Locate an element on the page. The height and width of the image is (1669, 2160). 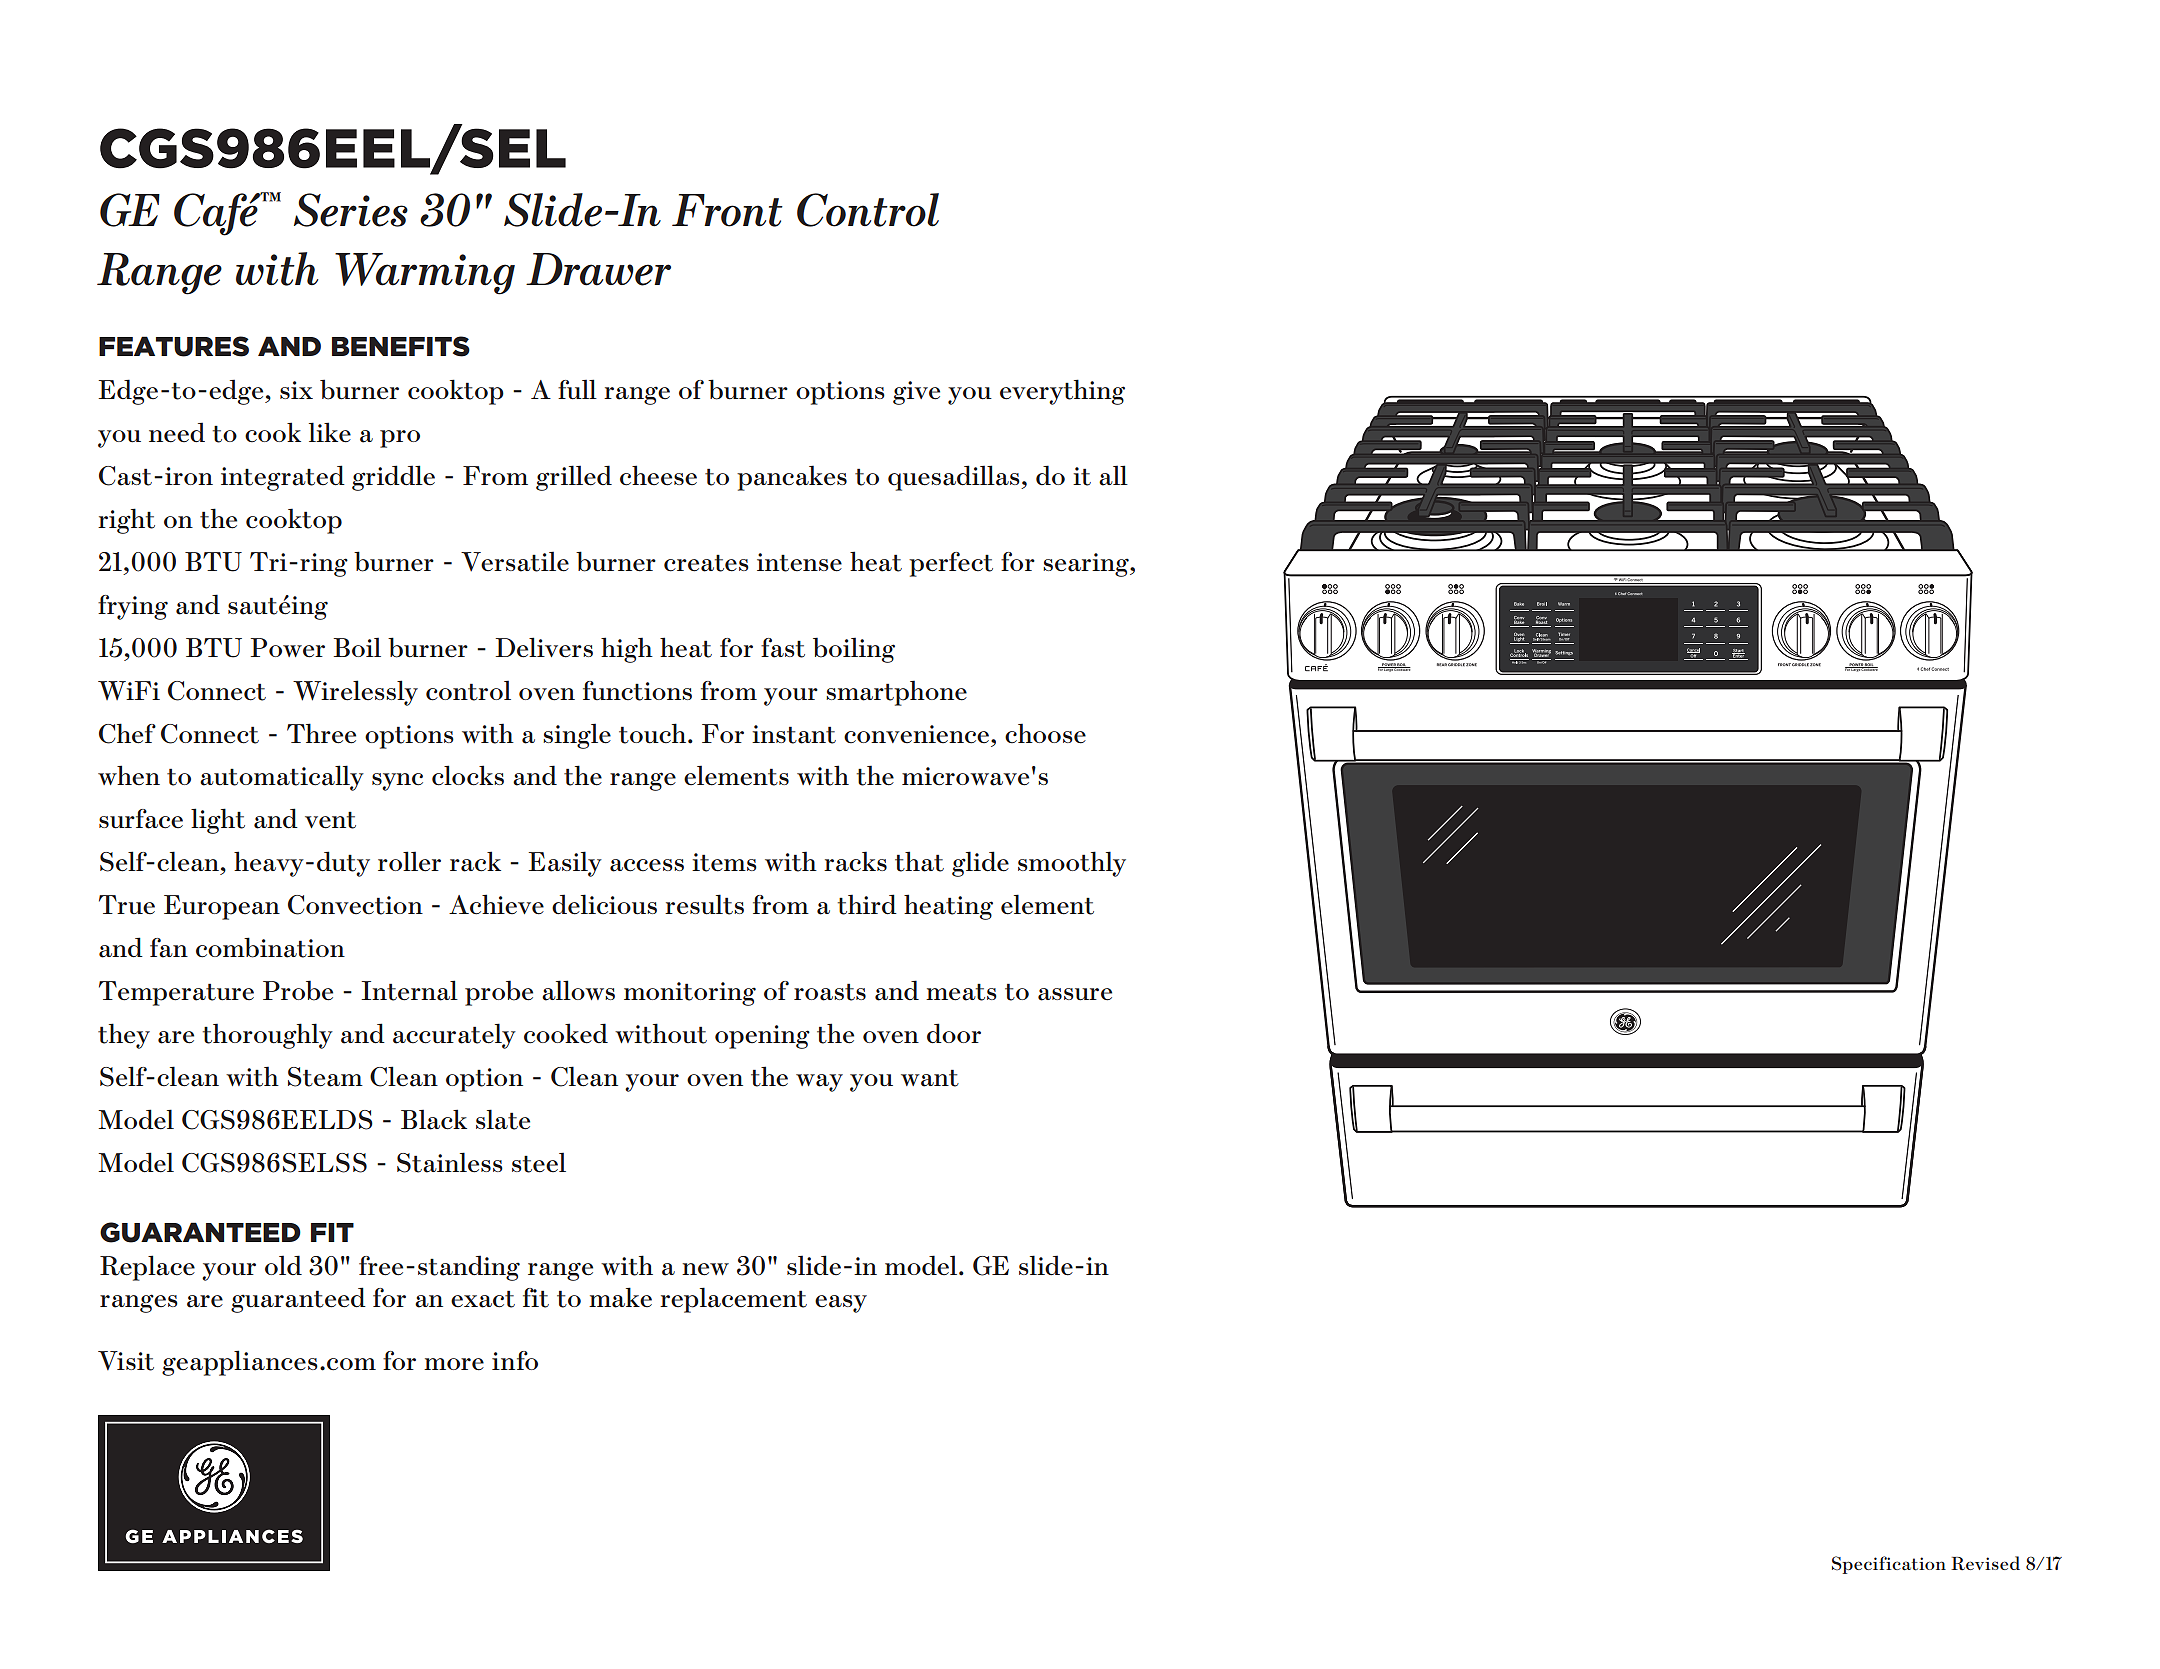
Warming is located at coordinates (425, 274).
